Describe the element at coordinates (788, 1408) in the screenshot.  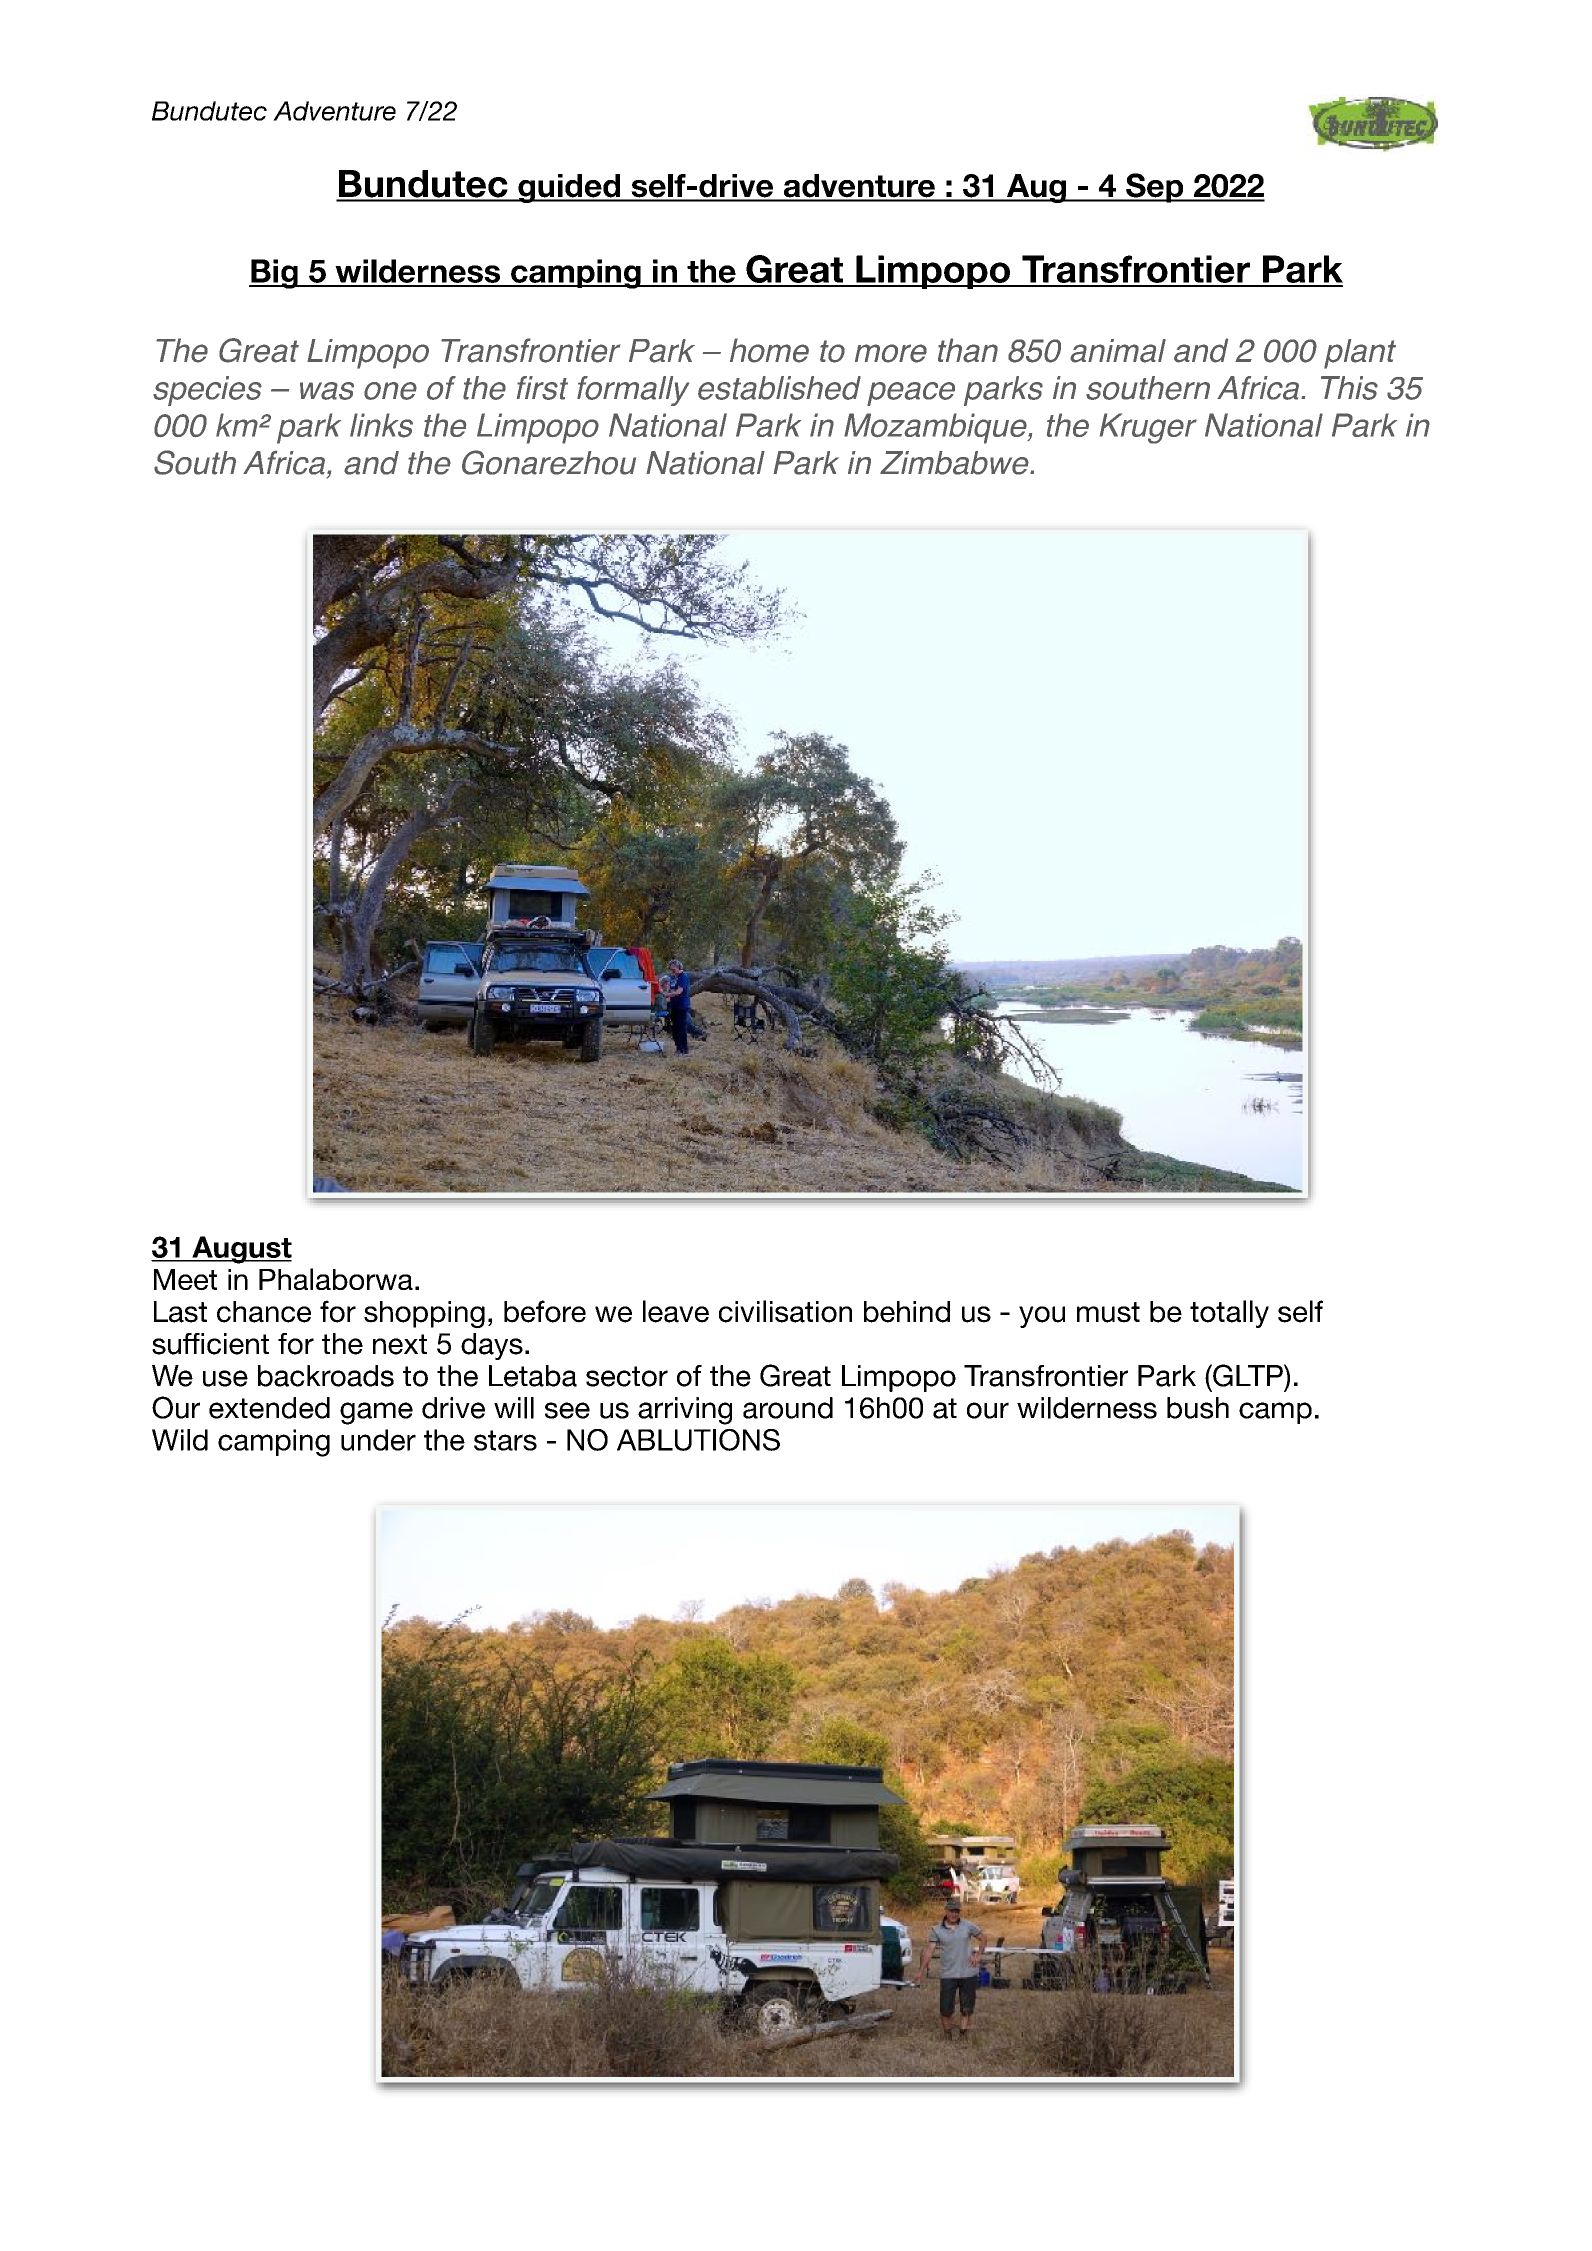
I see `around` at that location.
